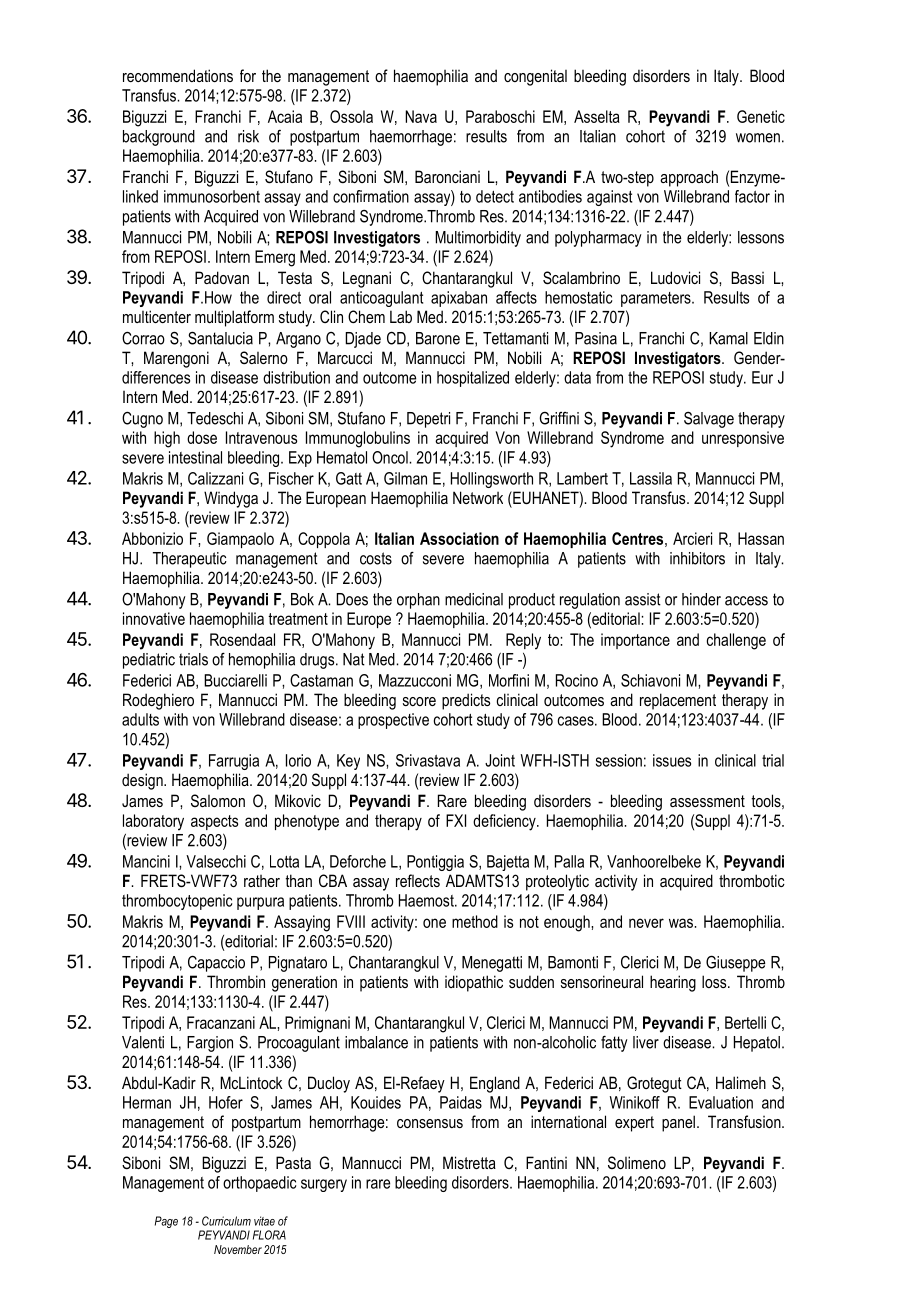  I want to click on hemophilia, so click(262, 661).
